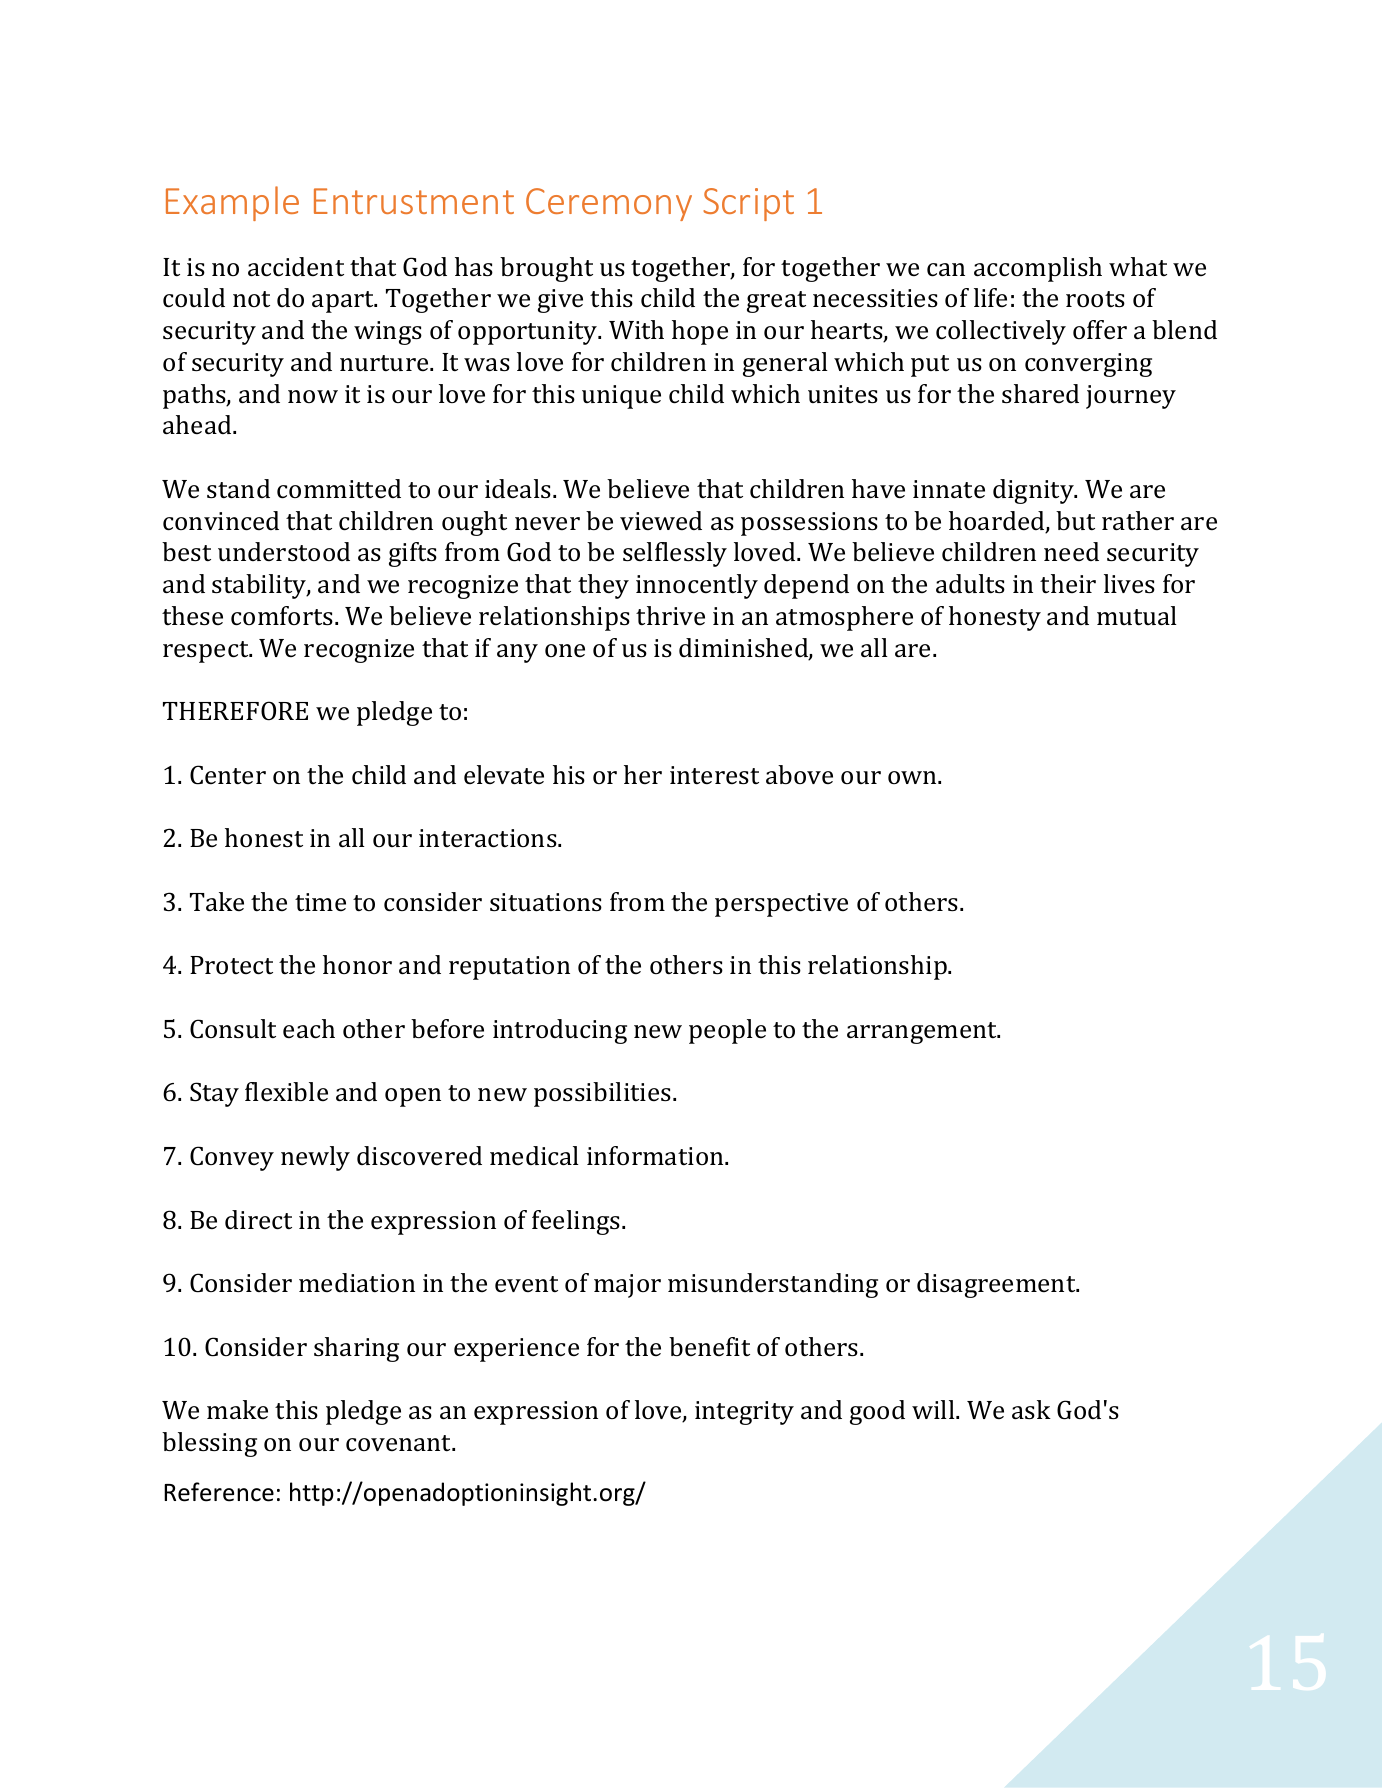  Describe the element at coordinates (799, 775) in the image. I see `above` at that location.
